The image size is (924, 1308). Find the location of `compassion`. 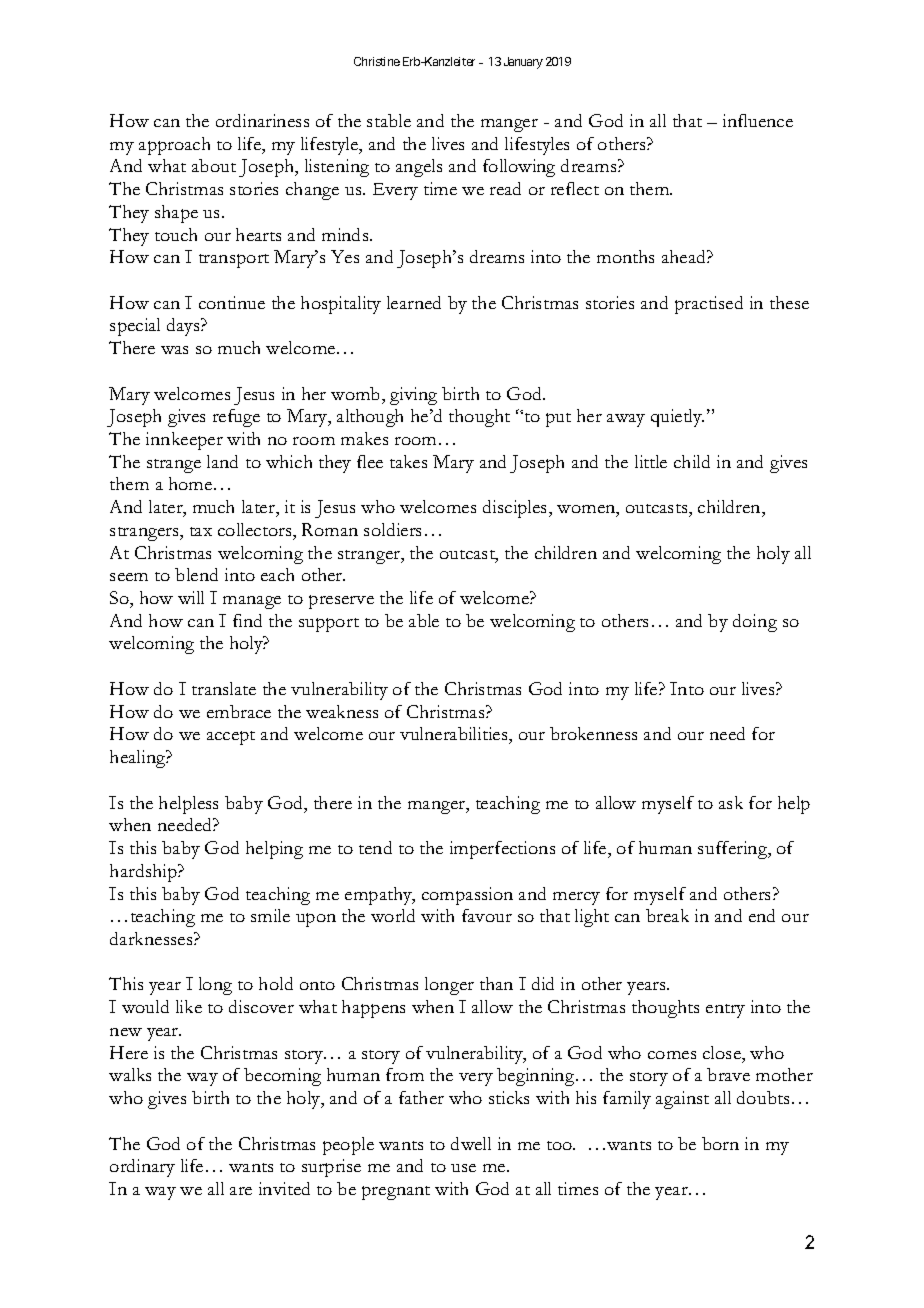

compassion is located at coordinates (467, 896).
